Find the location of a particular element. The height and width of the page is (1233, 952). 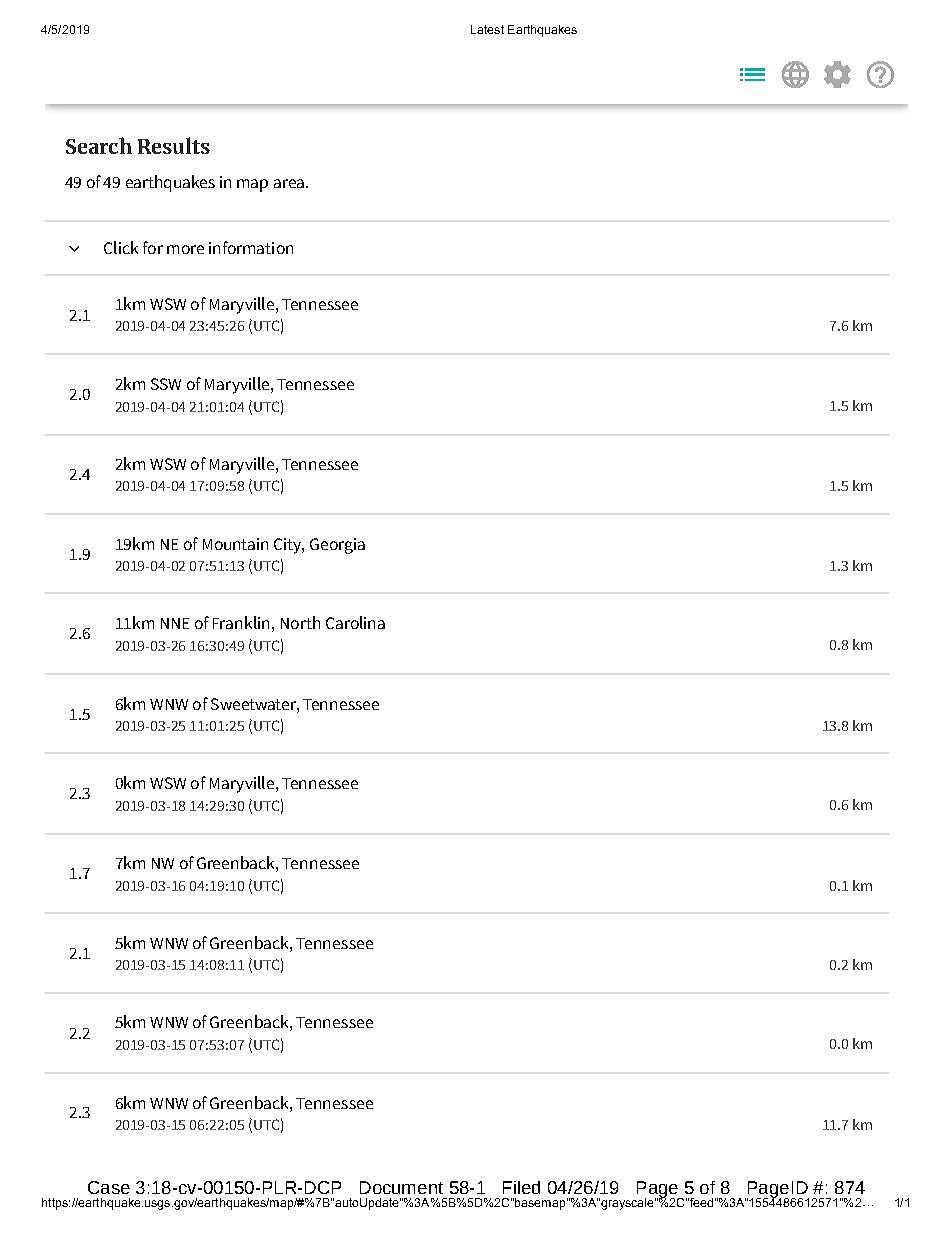

SSW is located at coordinates (166, 384).
